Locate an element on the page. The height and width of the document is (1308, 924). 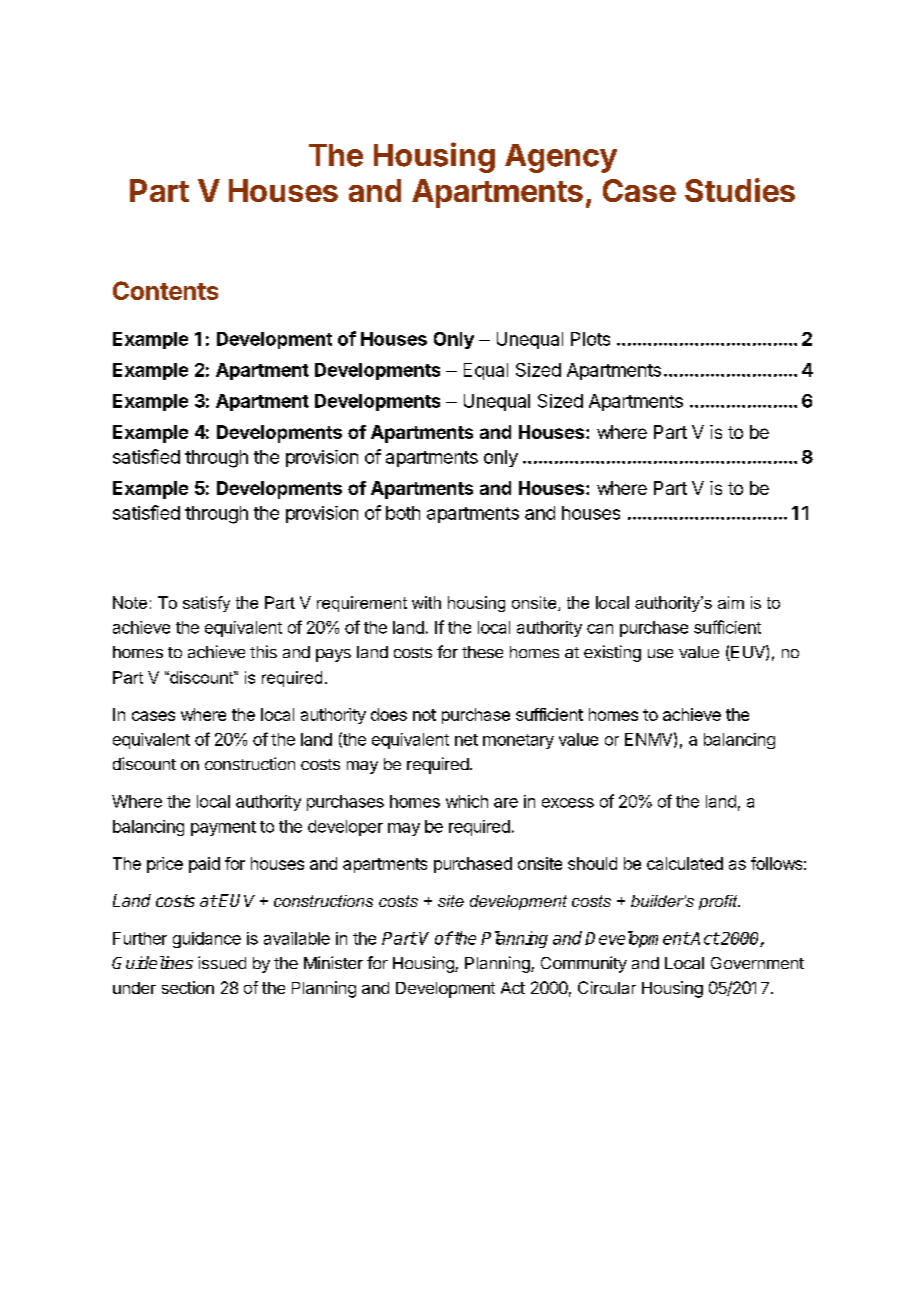
with is located at coordinates (426, 602).
